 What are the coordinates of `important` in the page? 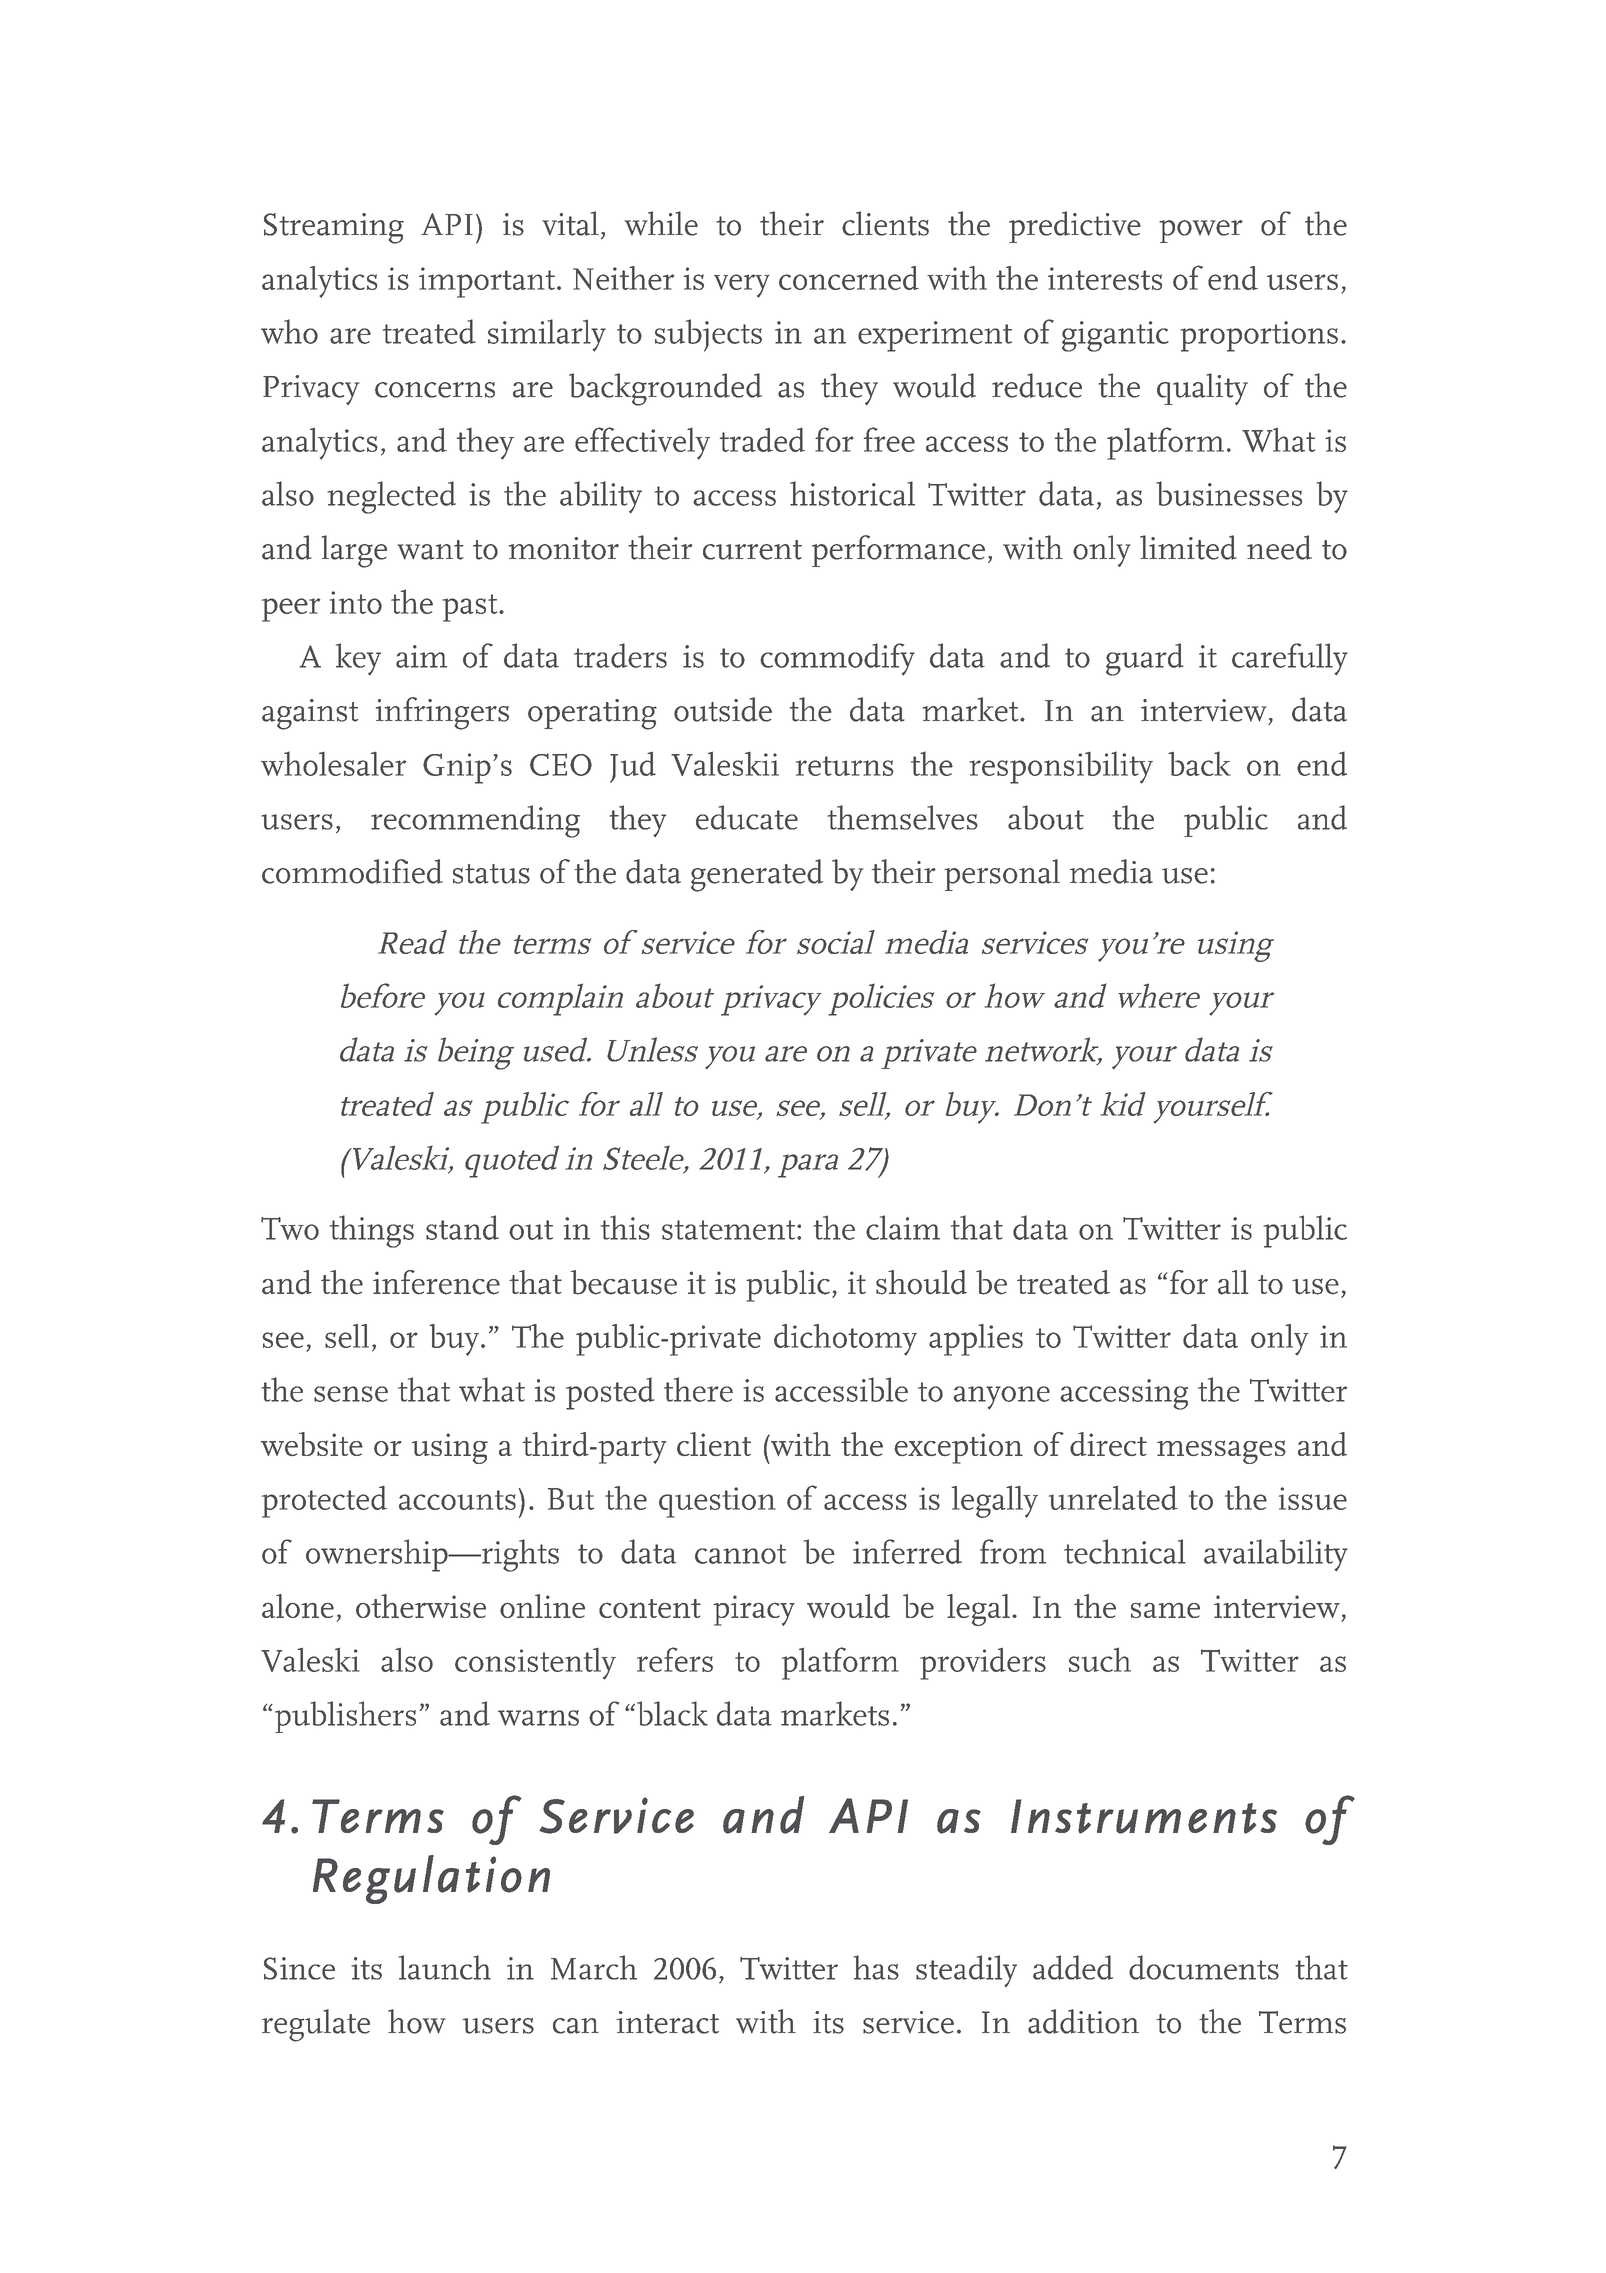 It's located at (487, 282).
